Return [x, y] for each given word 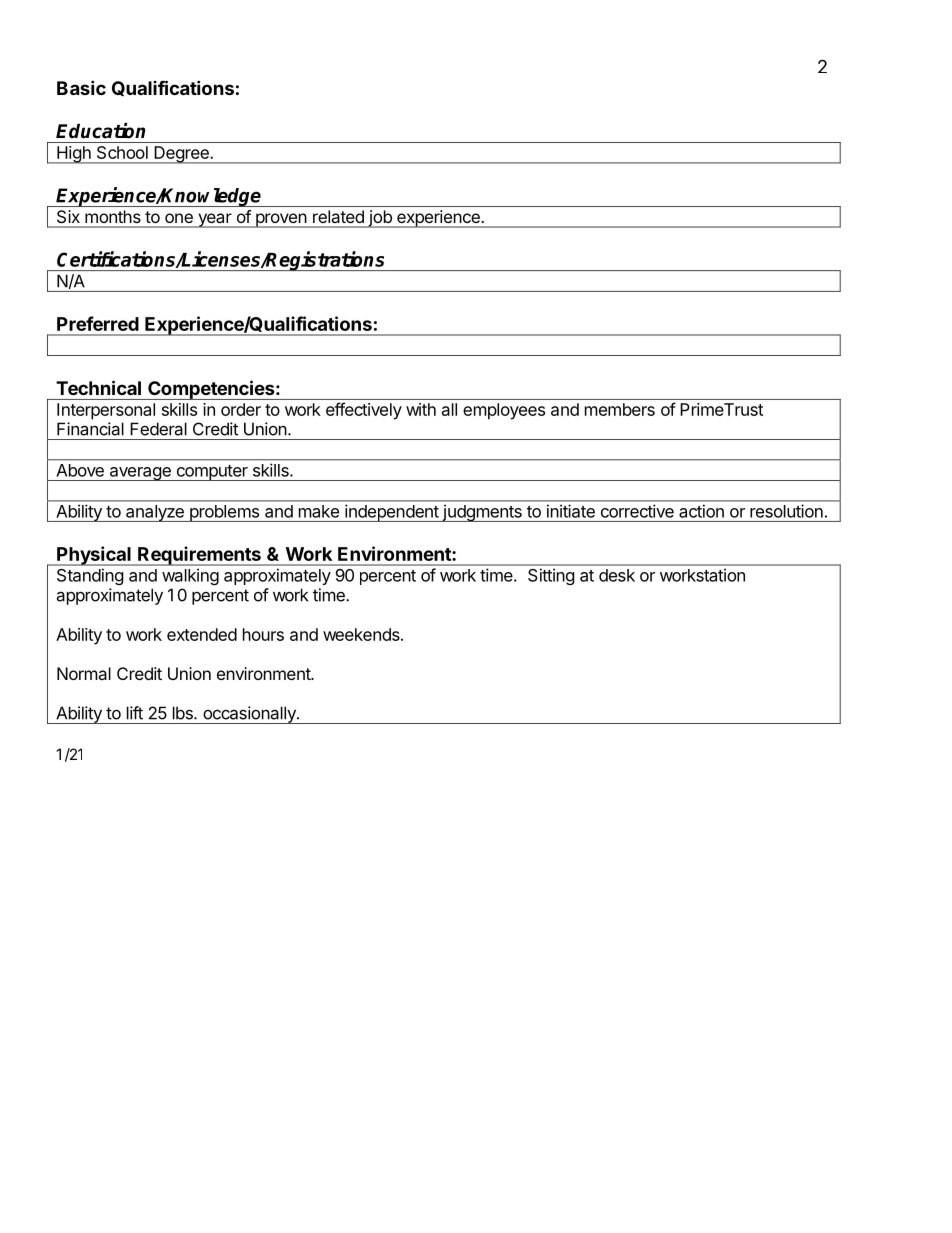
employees [504, 411]
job [380, 219]
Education [100, 131]
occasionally [249, 715]
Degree [181, 155]
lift [135, 713]
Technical [98, 387]
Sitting [551, 577]
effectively [364, 411]
